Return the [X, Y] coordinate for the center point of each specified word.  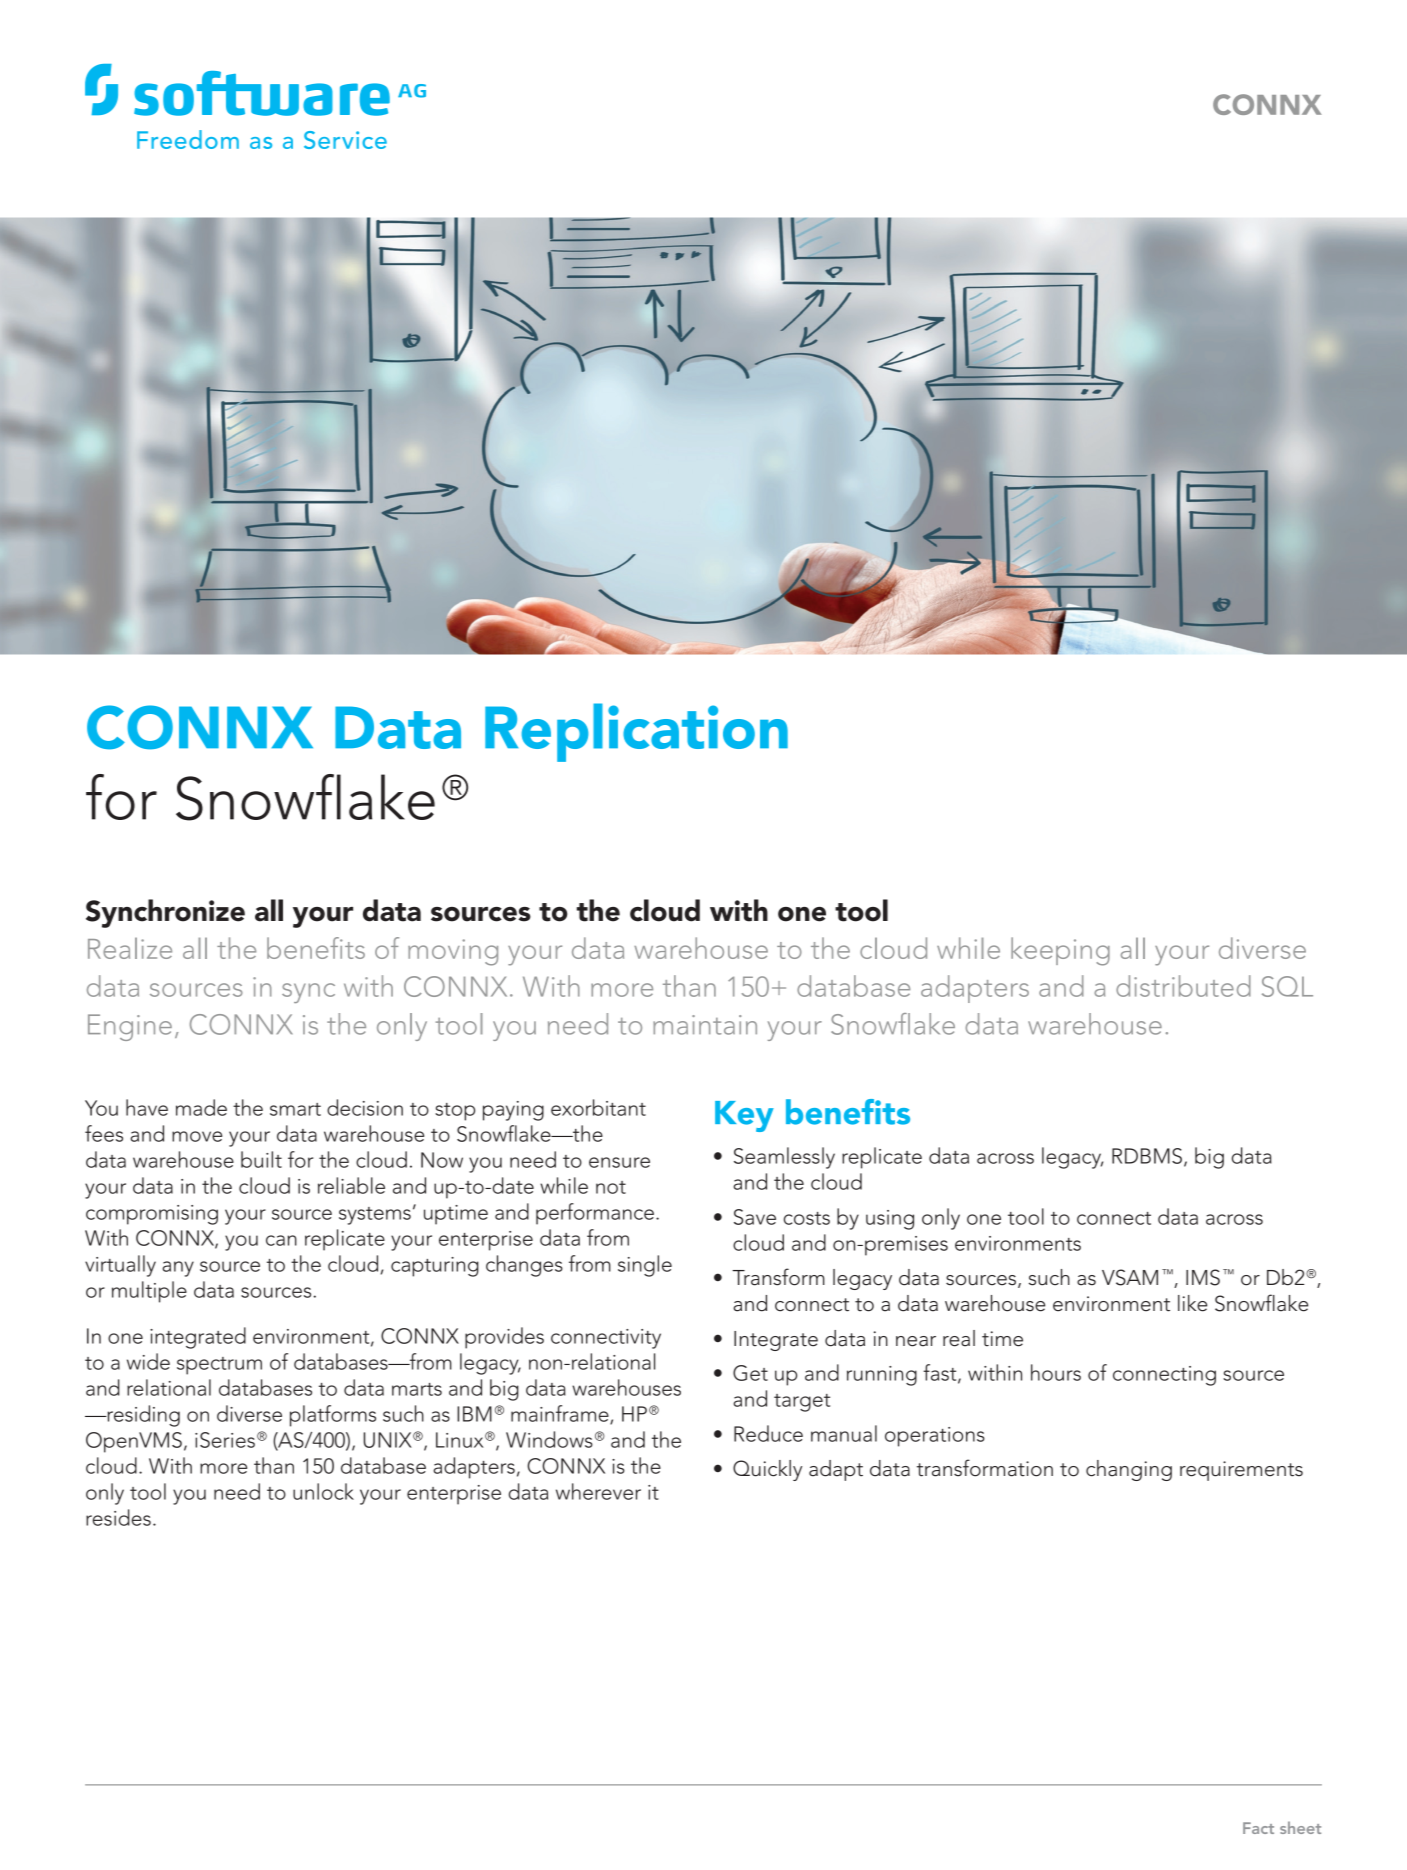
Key [744, 1116]
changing [1129, 1470]
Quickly [767, 1470]
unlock [323, 1491]
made [201, 1107]
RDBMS [1147, 1156]
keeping [1060, 951]
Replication [636, 732]
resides [118, 1517]
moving [453, 952]
